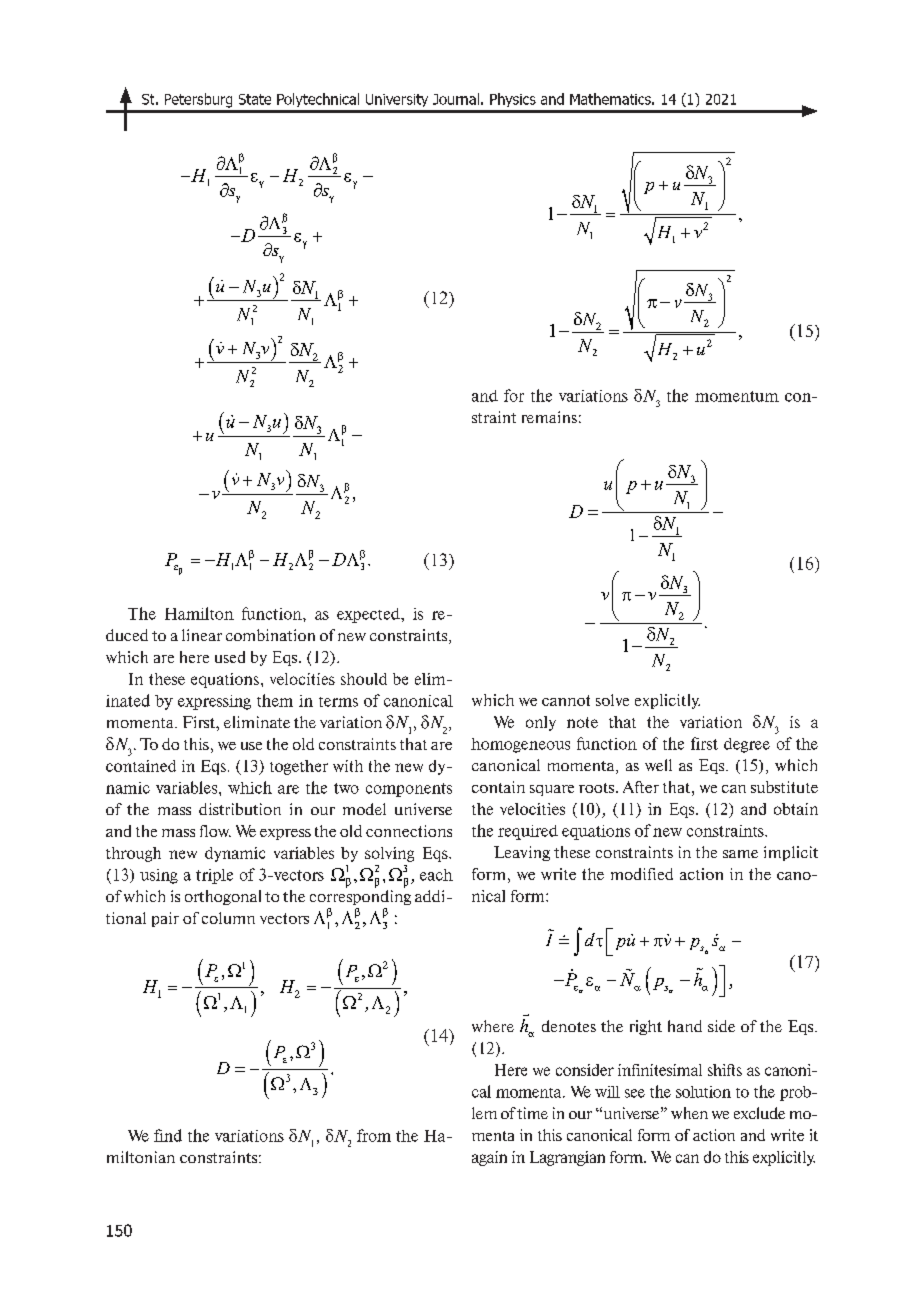  Describe the element at coordinates (612, 700) in the image. I see `solve` at that location.
